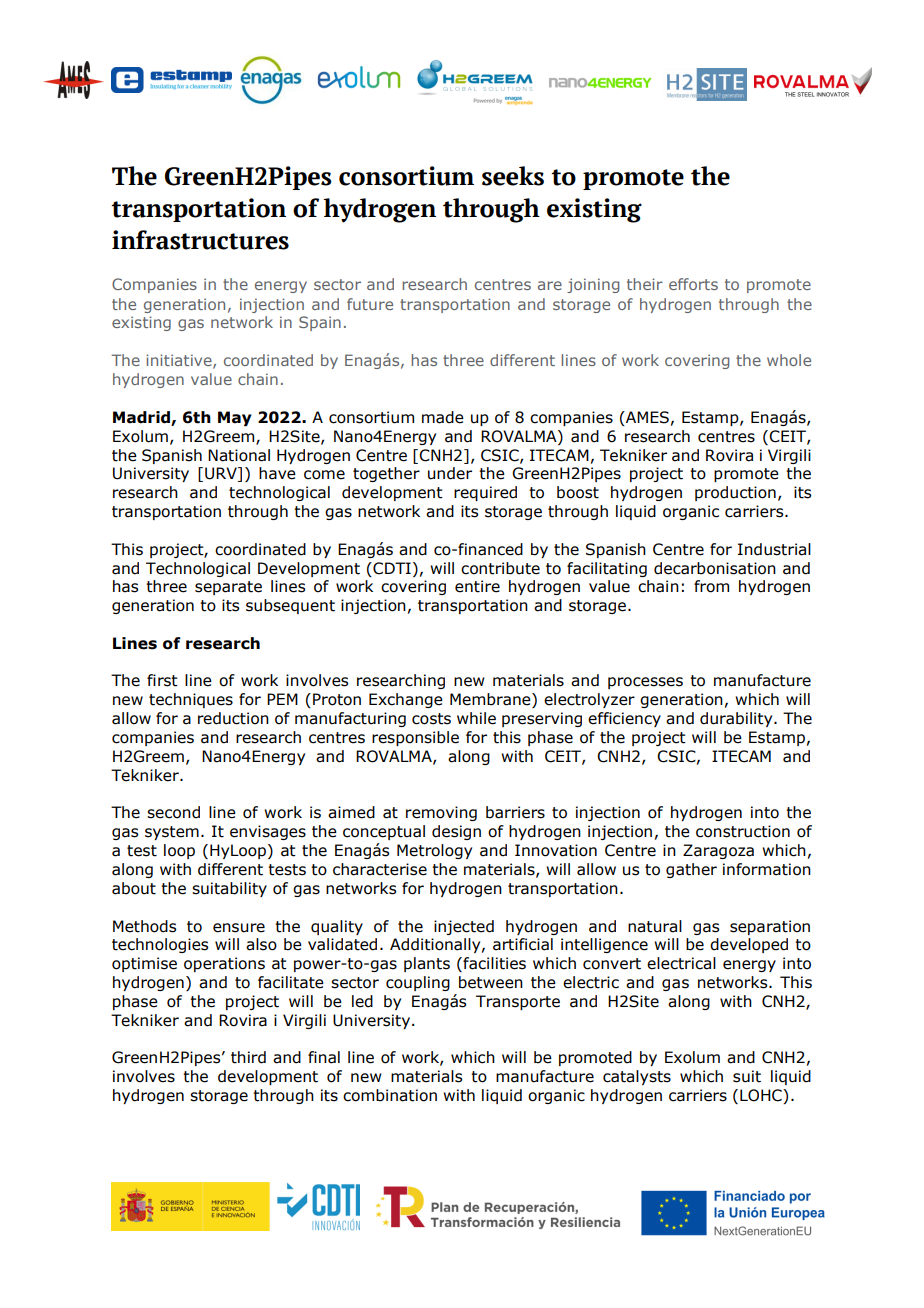 Image resolution: width=924 pixels, height=1308 pixels. Describe the element at coordinates (228, 588) in the image. I see `separate` at that location.
